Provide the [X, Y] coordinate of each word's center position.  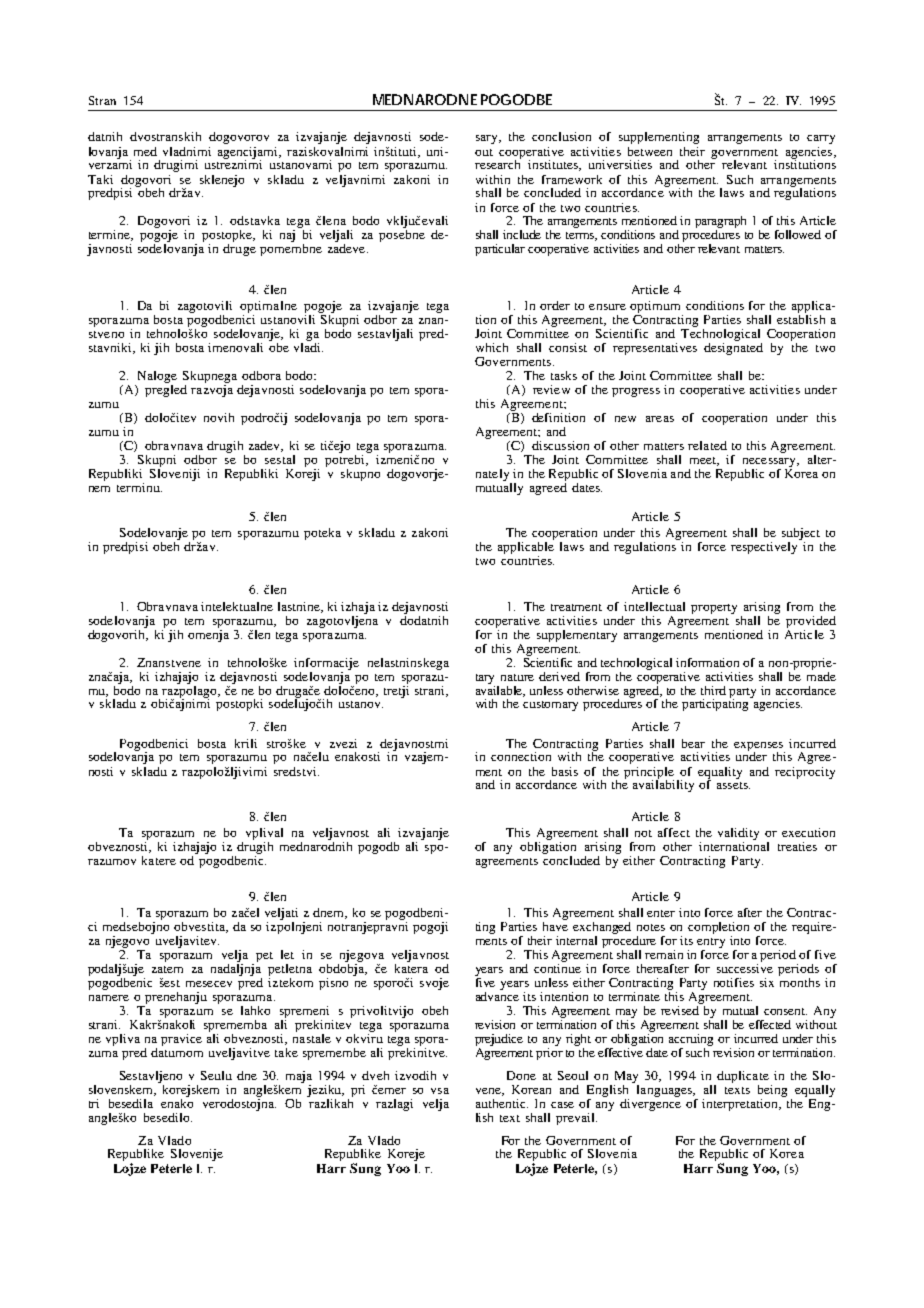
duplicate [743, 1077]
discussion [560, 445]
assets [733, 785]
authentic [502, 1103]
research [498, 163]
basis [565, 771]
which [492, 347]
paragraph [720, 223]
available [500, 690]
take [286, 1052]
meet [704, 461]
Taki [100, 179]
